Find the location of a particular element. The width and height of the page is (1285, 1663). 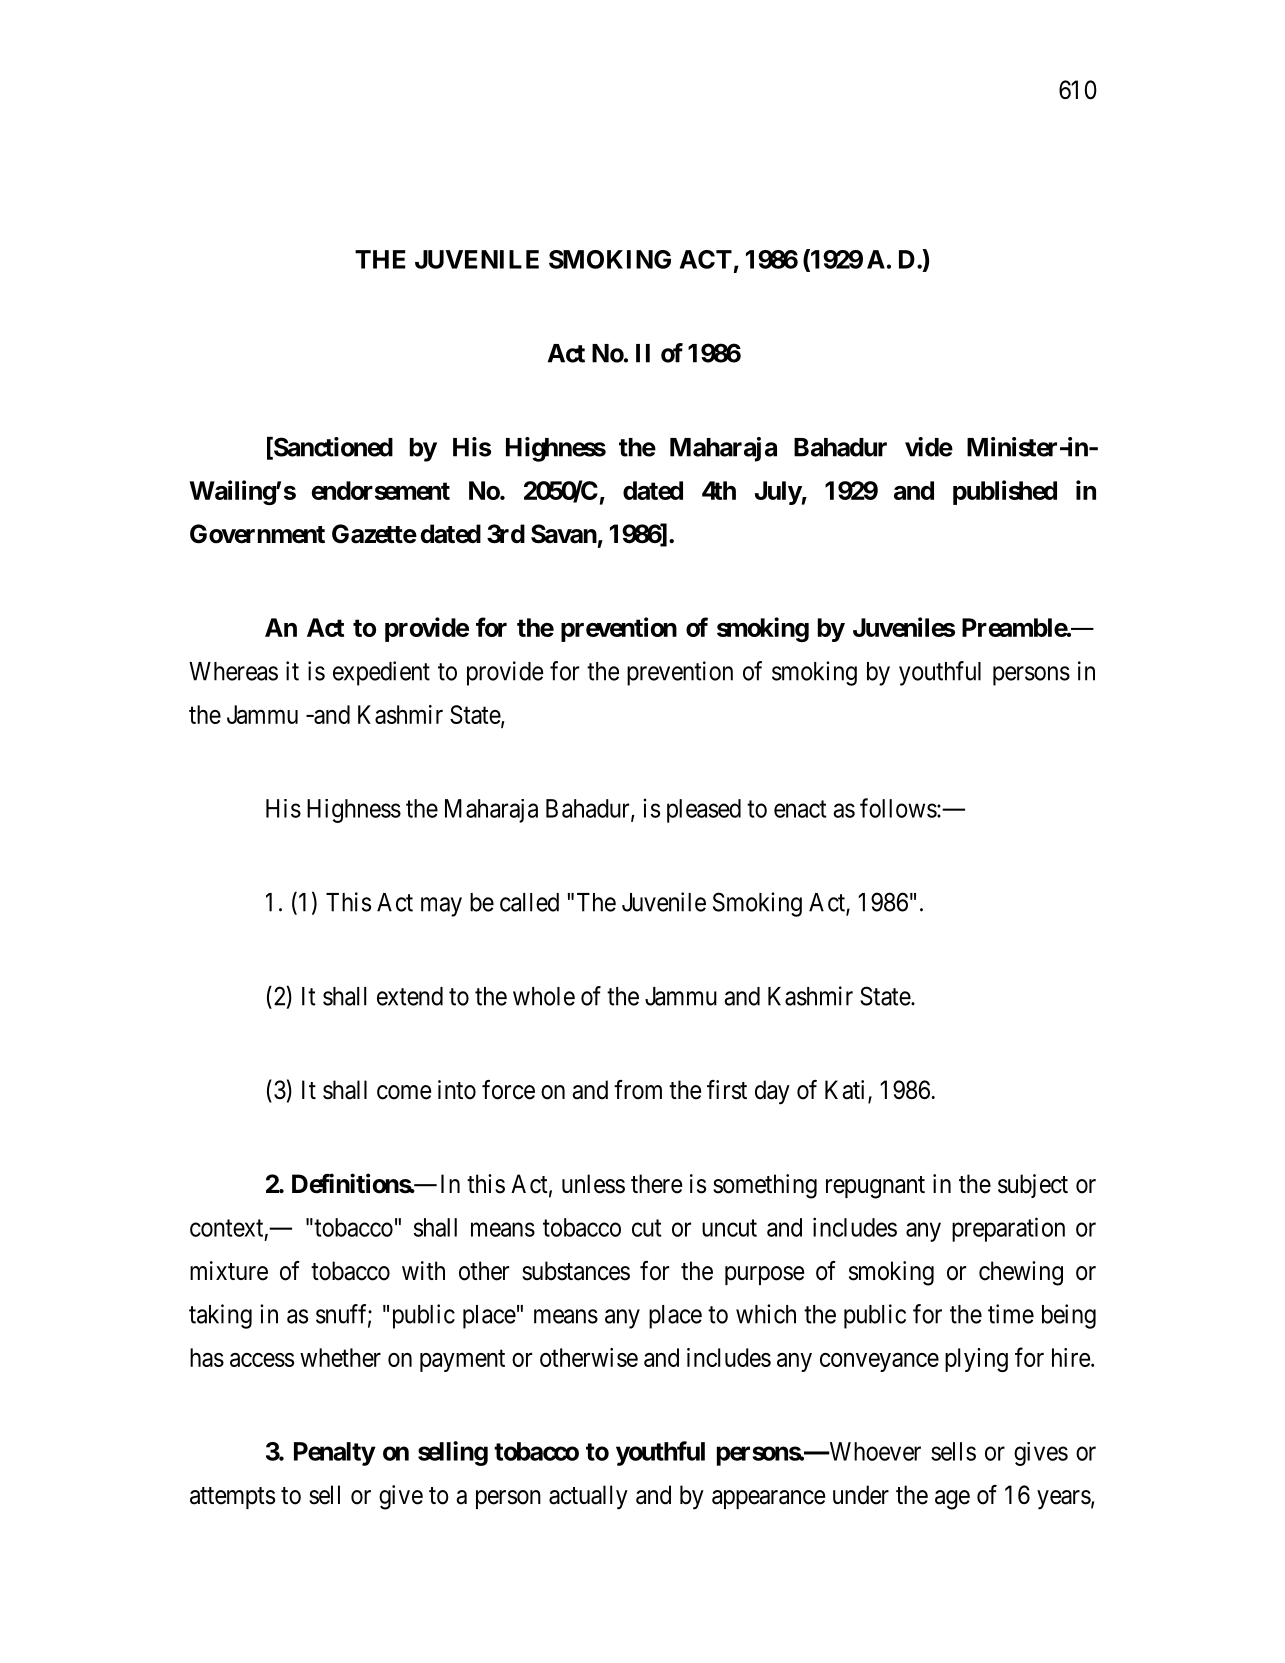

Government is located at coordinates (257, 534).
